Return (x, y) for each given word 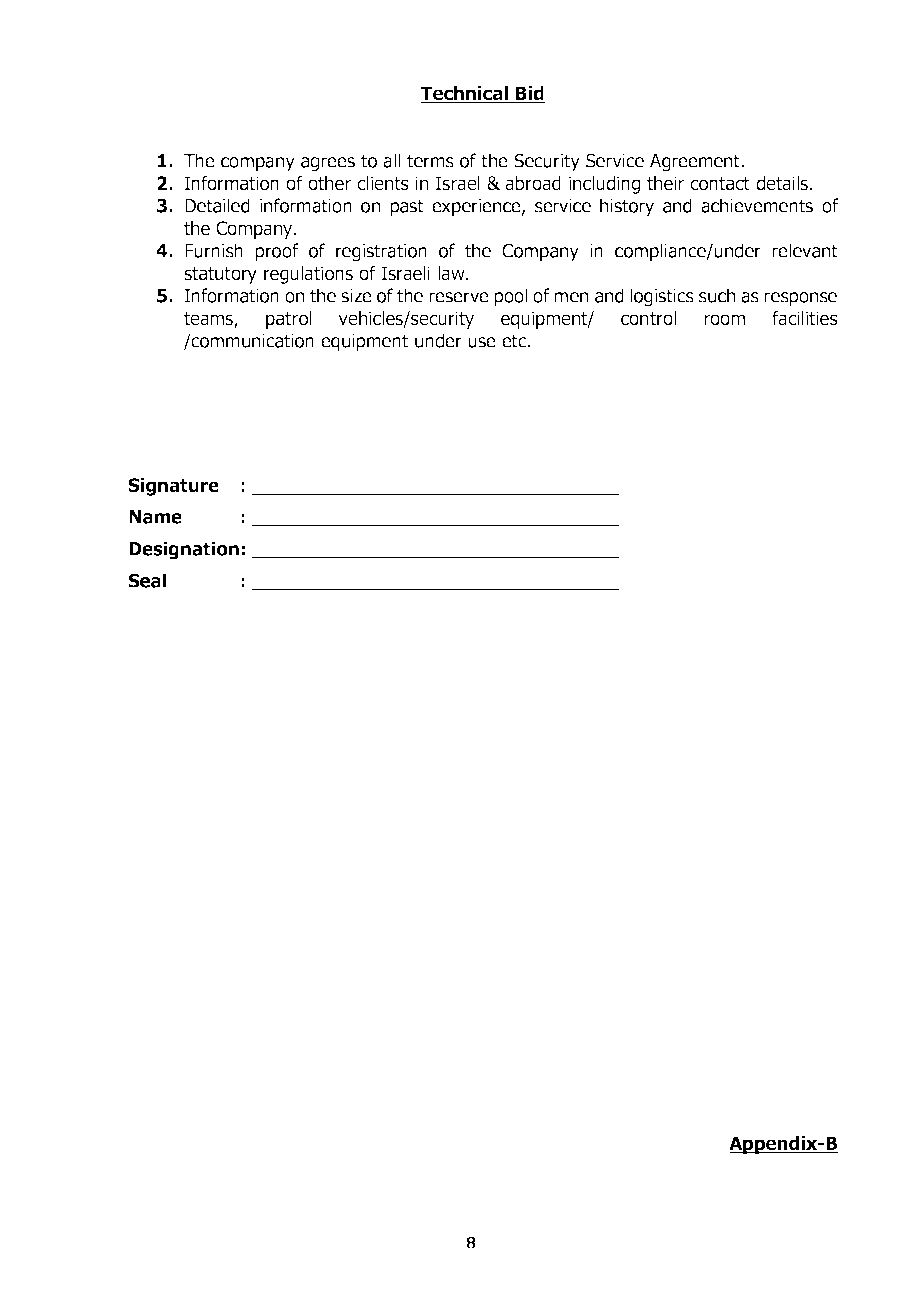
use (482, 342)
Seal (147, 580)
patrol (289, 320)
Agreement (696, 163)
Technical (466, 94)
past (407, 208)
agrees (328, 164)
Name (155, 517)
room (724, 320)
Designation (184, 550)
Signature (173, 487)
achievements (757, 205)
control (648, 318)
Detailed (217, 205)
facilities (805, 318)
